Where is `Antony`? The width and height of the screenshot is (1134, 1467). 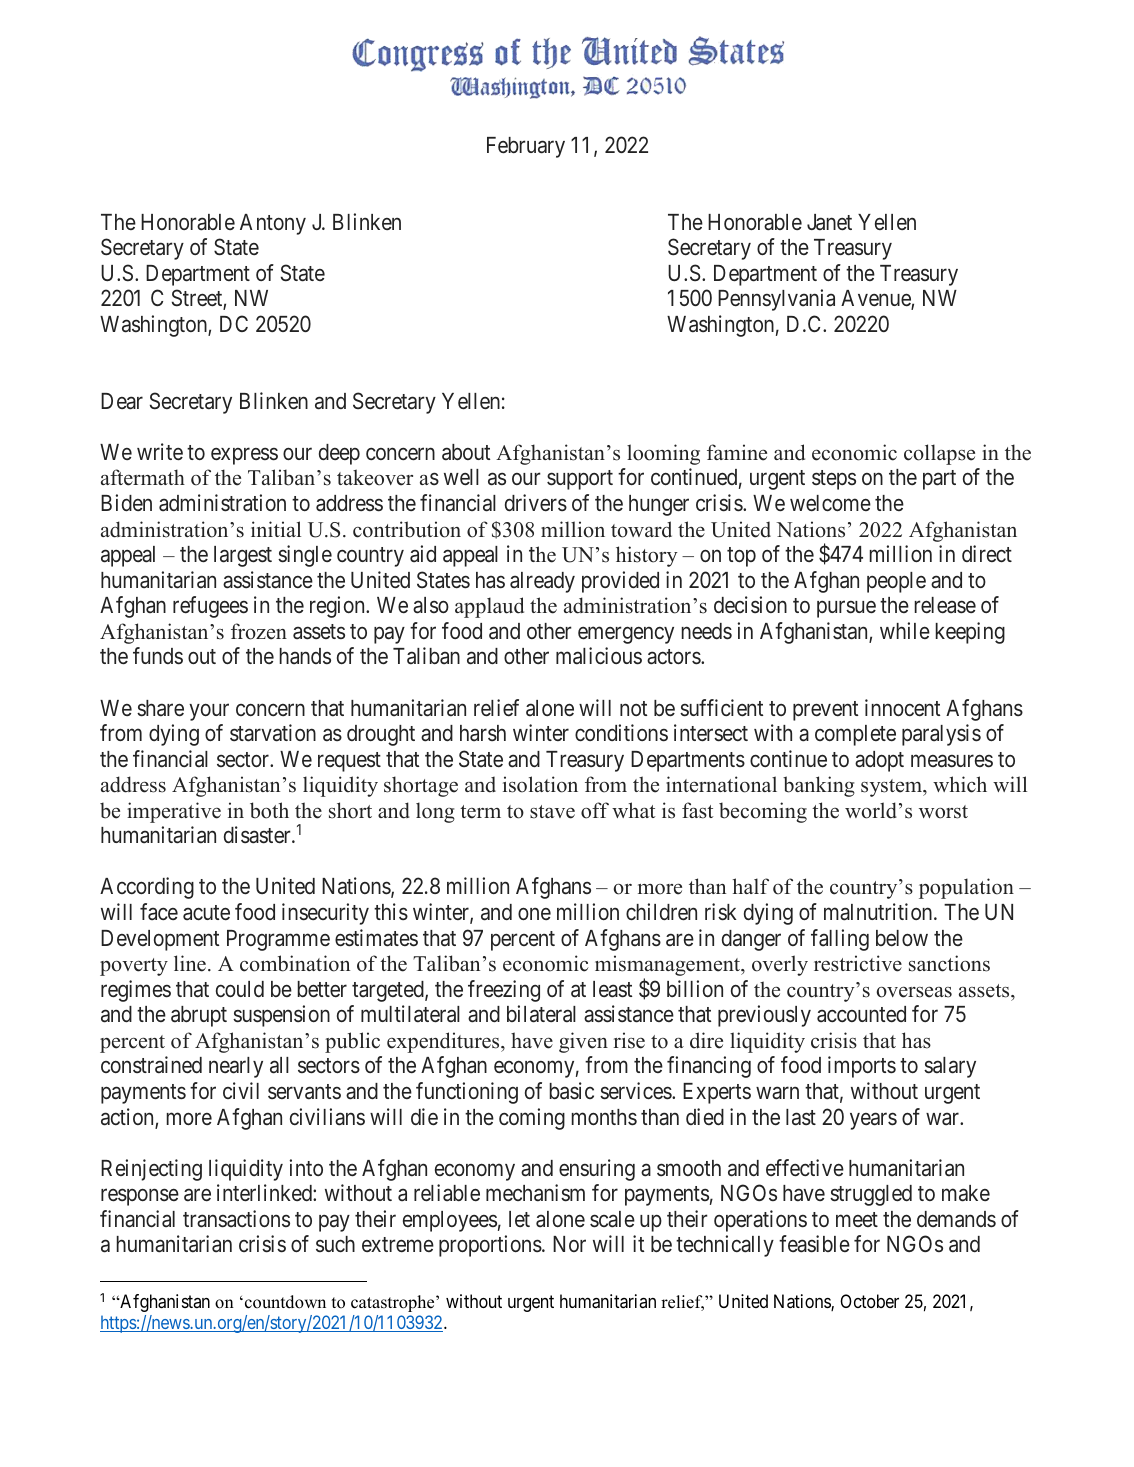
Antony is located at coordinates (273, 224).
